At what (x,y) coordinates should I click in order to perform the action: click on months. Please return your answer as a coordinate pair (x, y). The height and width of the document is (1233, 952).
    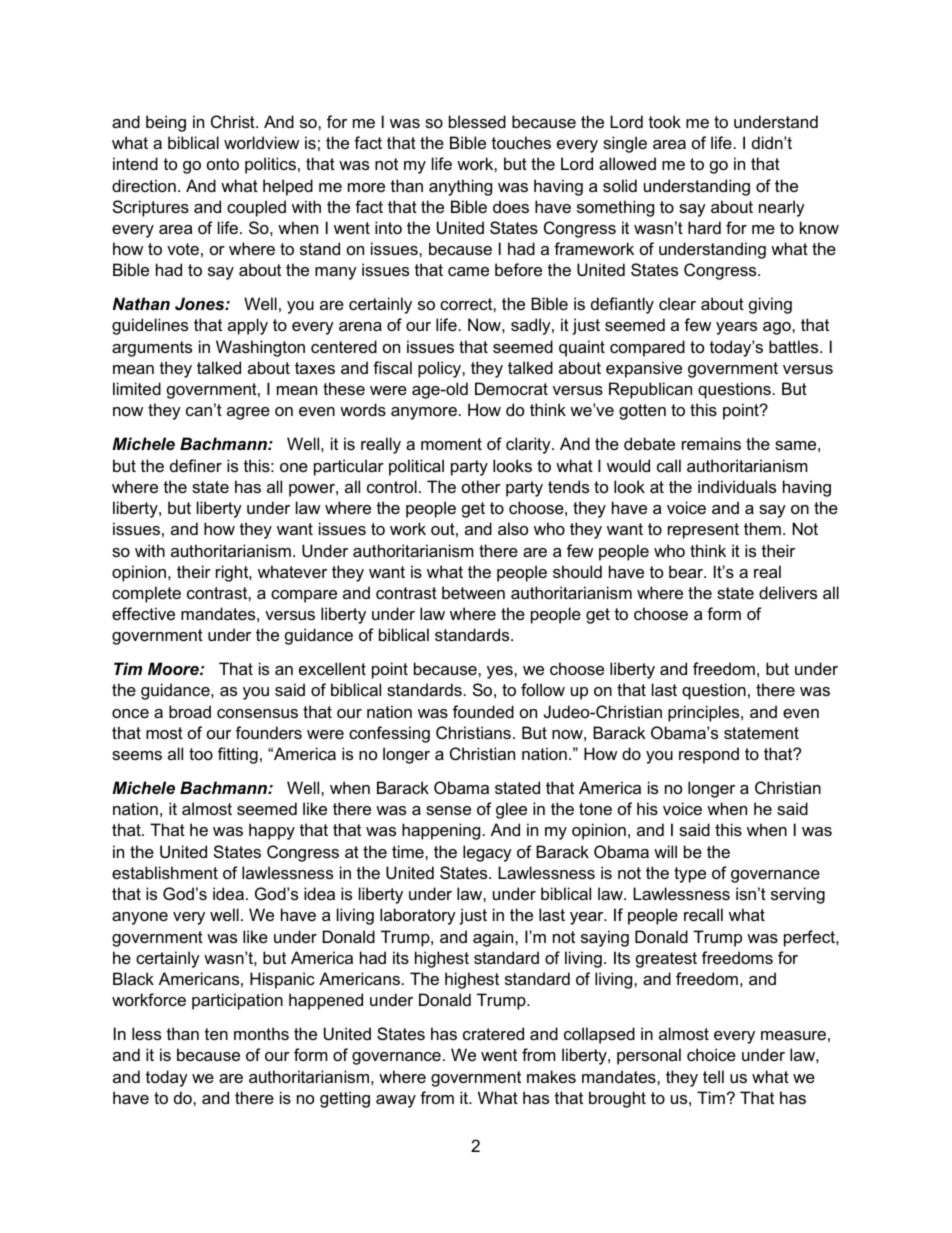
    Looking at the image, I should click on (261, 1033).
